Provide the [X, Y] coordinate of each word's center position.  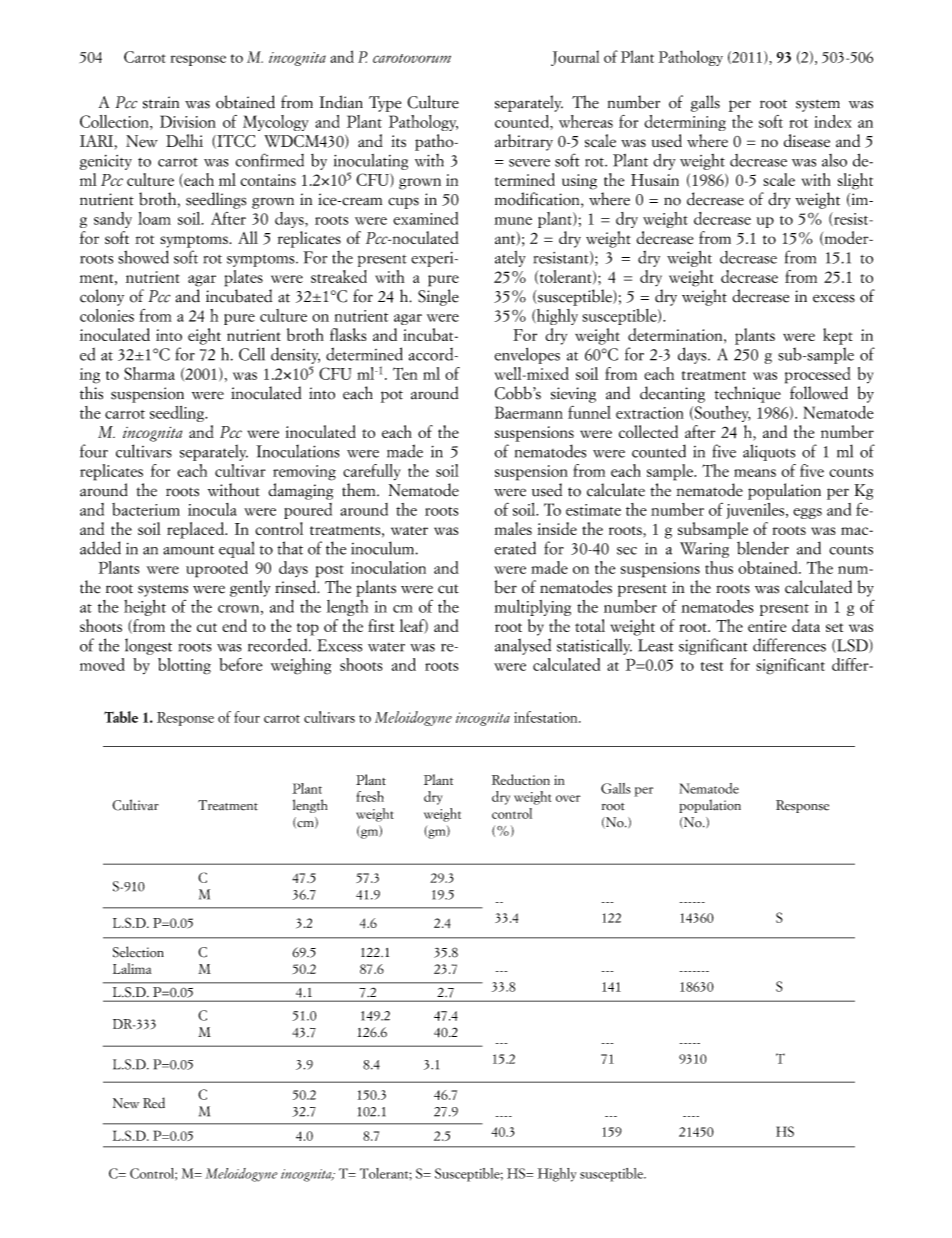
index [833, 121]
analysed [523, 646]
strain [161, 102]
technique [748, 394]
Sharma [149, 373]
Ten [405, 373]
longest [148, 646]
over [568, 798]
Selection [138, 952]
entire [767, 626]
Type [385, 104]
